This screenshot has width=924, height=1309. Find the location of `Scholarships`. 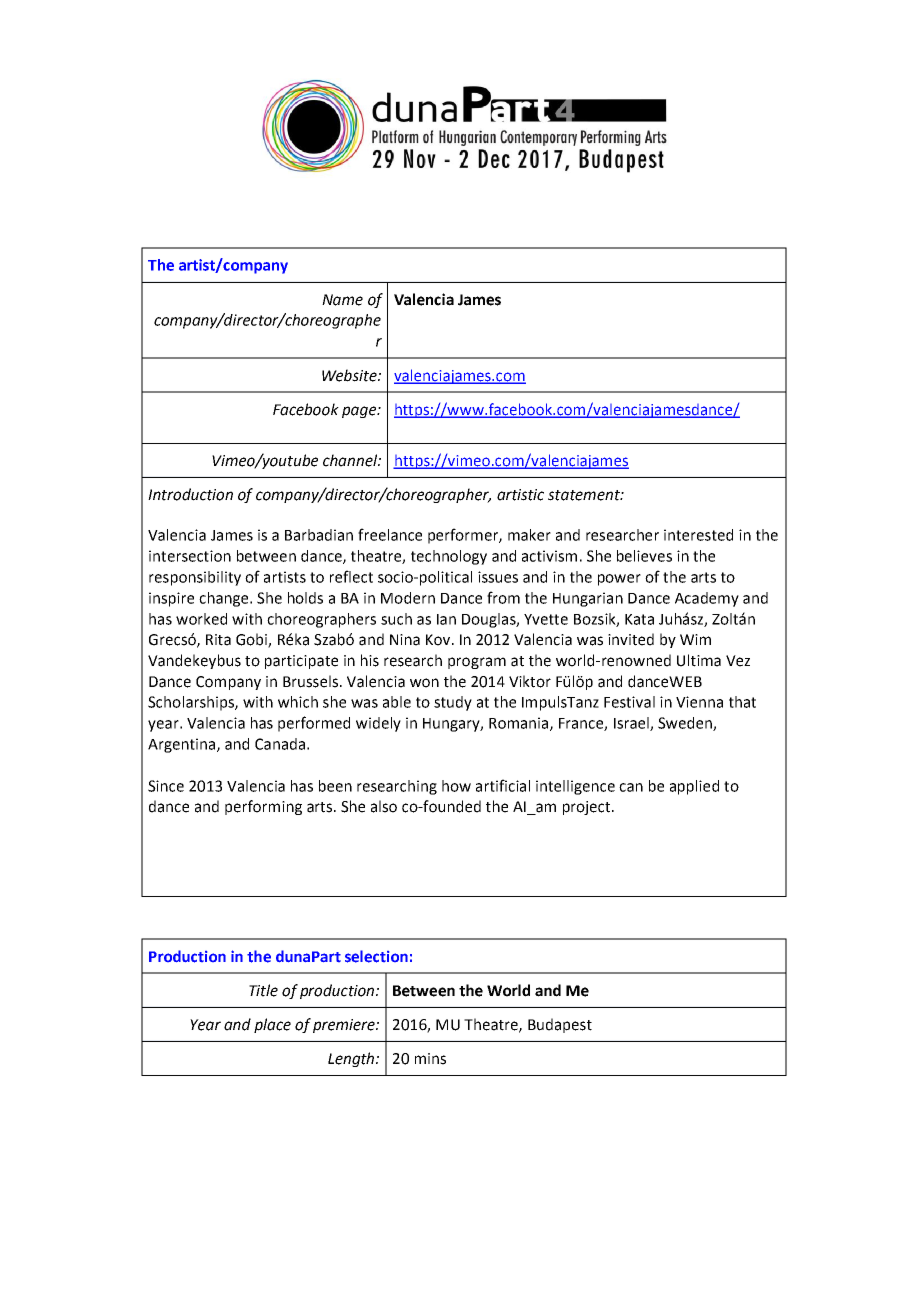

Scholarships is located at coordinates (192, 703).
